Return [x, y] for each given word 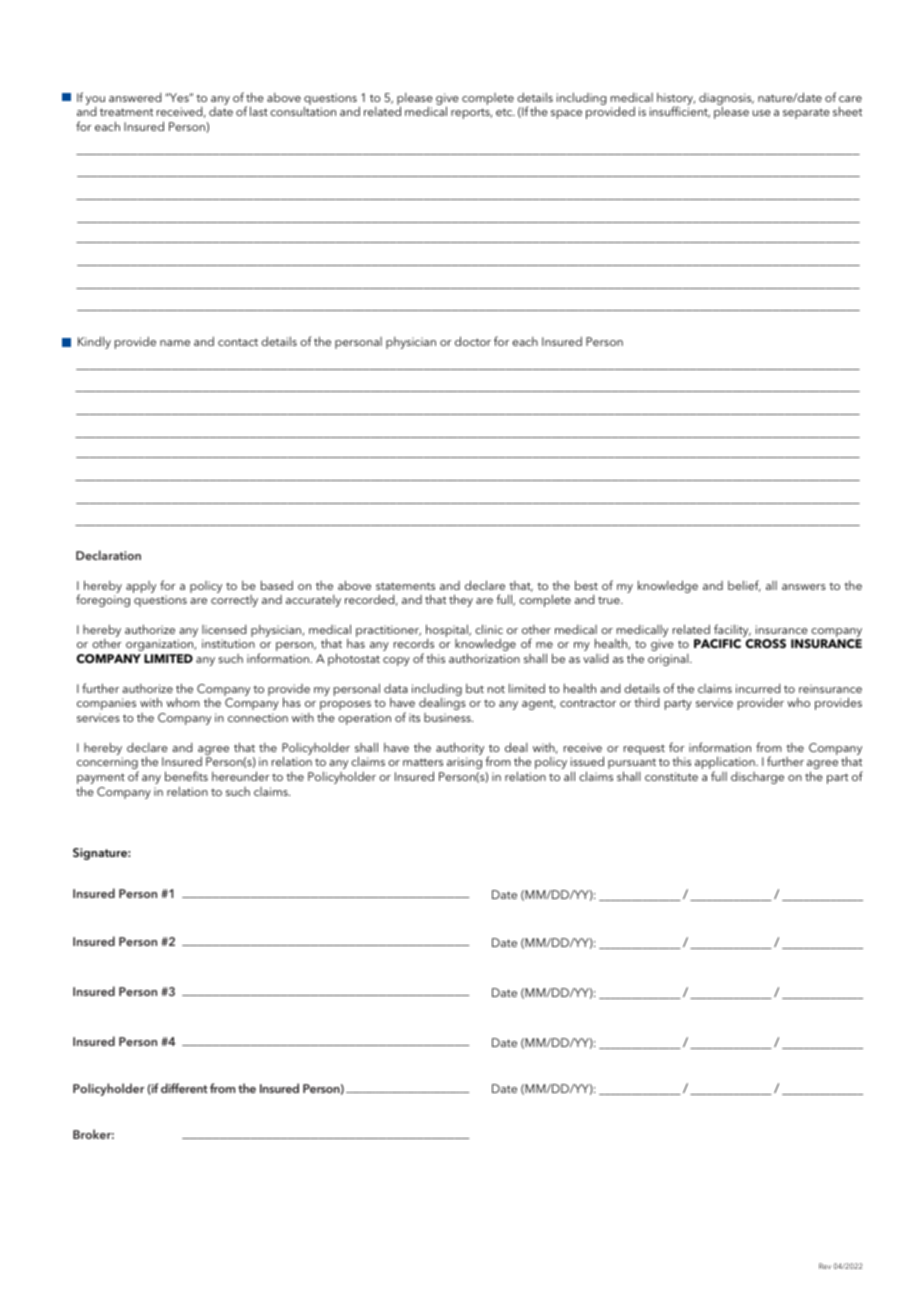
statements [405, 586]
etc [505, 112]
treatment [126, 112]
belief [744, 586]
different [184, 1088]
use [761, 113]
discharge [757, 778]
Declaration [108, 555]
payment [101, 780]
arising [464, 763]
